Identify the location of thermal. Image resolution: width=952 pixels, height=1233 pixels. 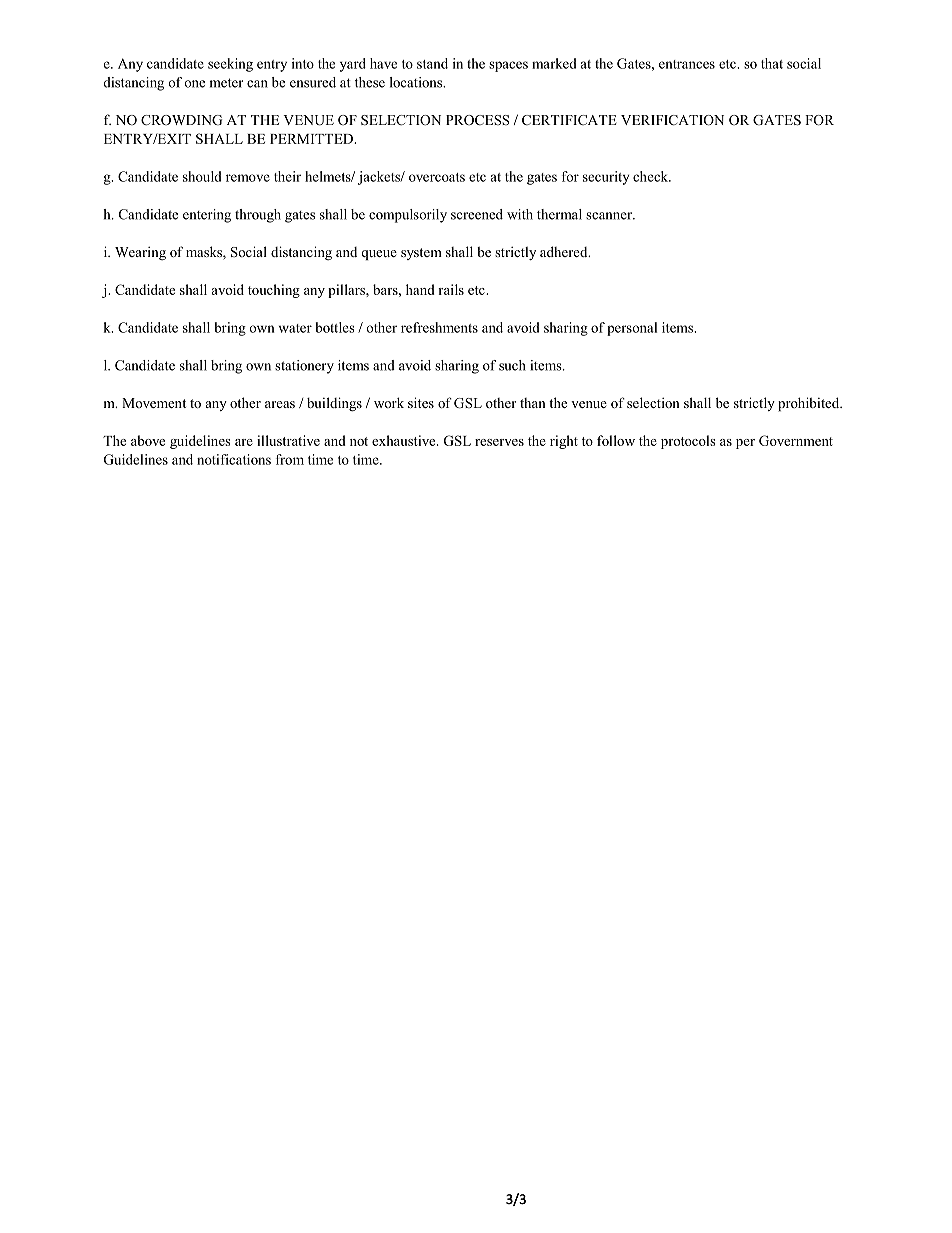
(559, 214).
